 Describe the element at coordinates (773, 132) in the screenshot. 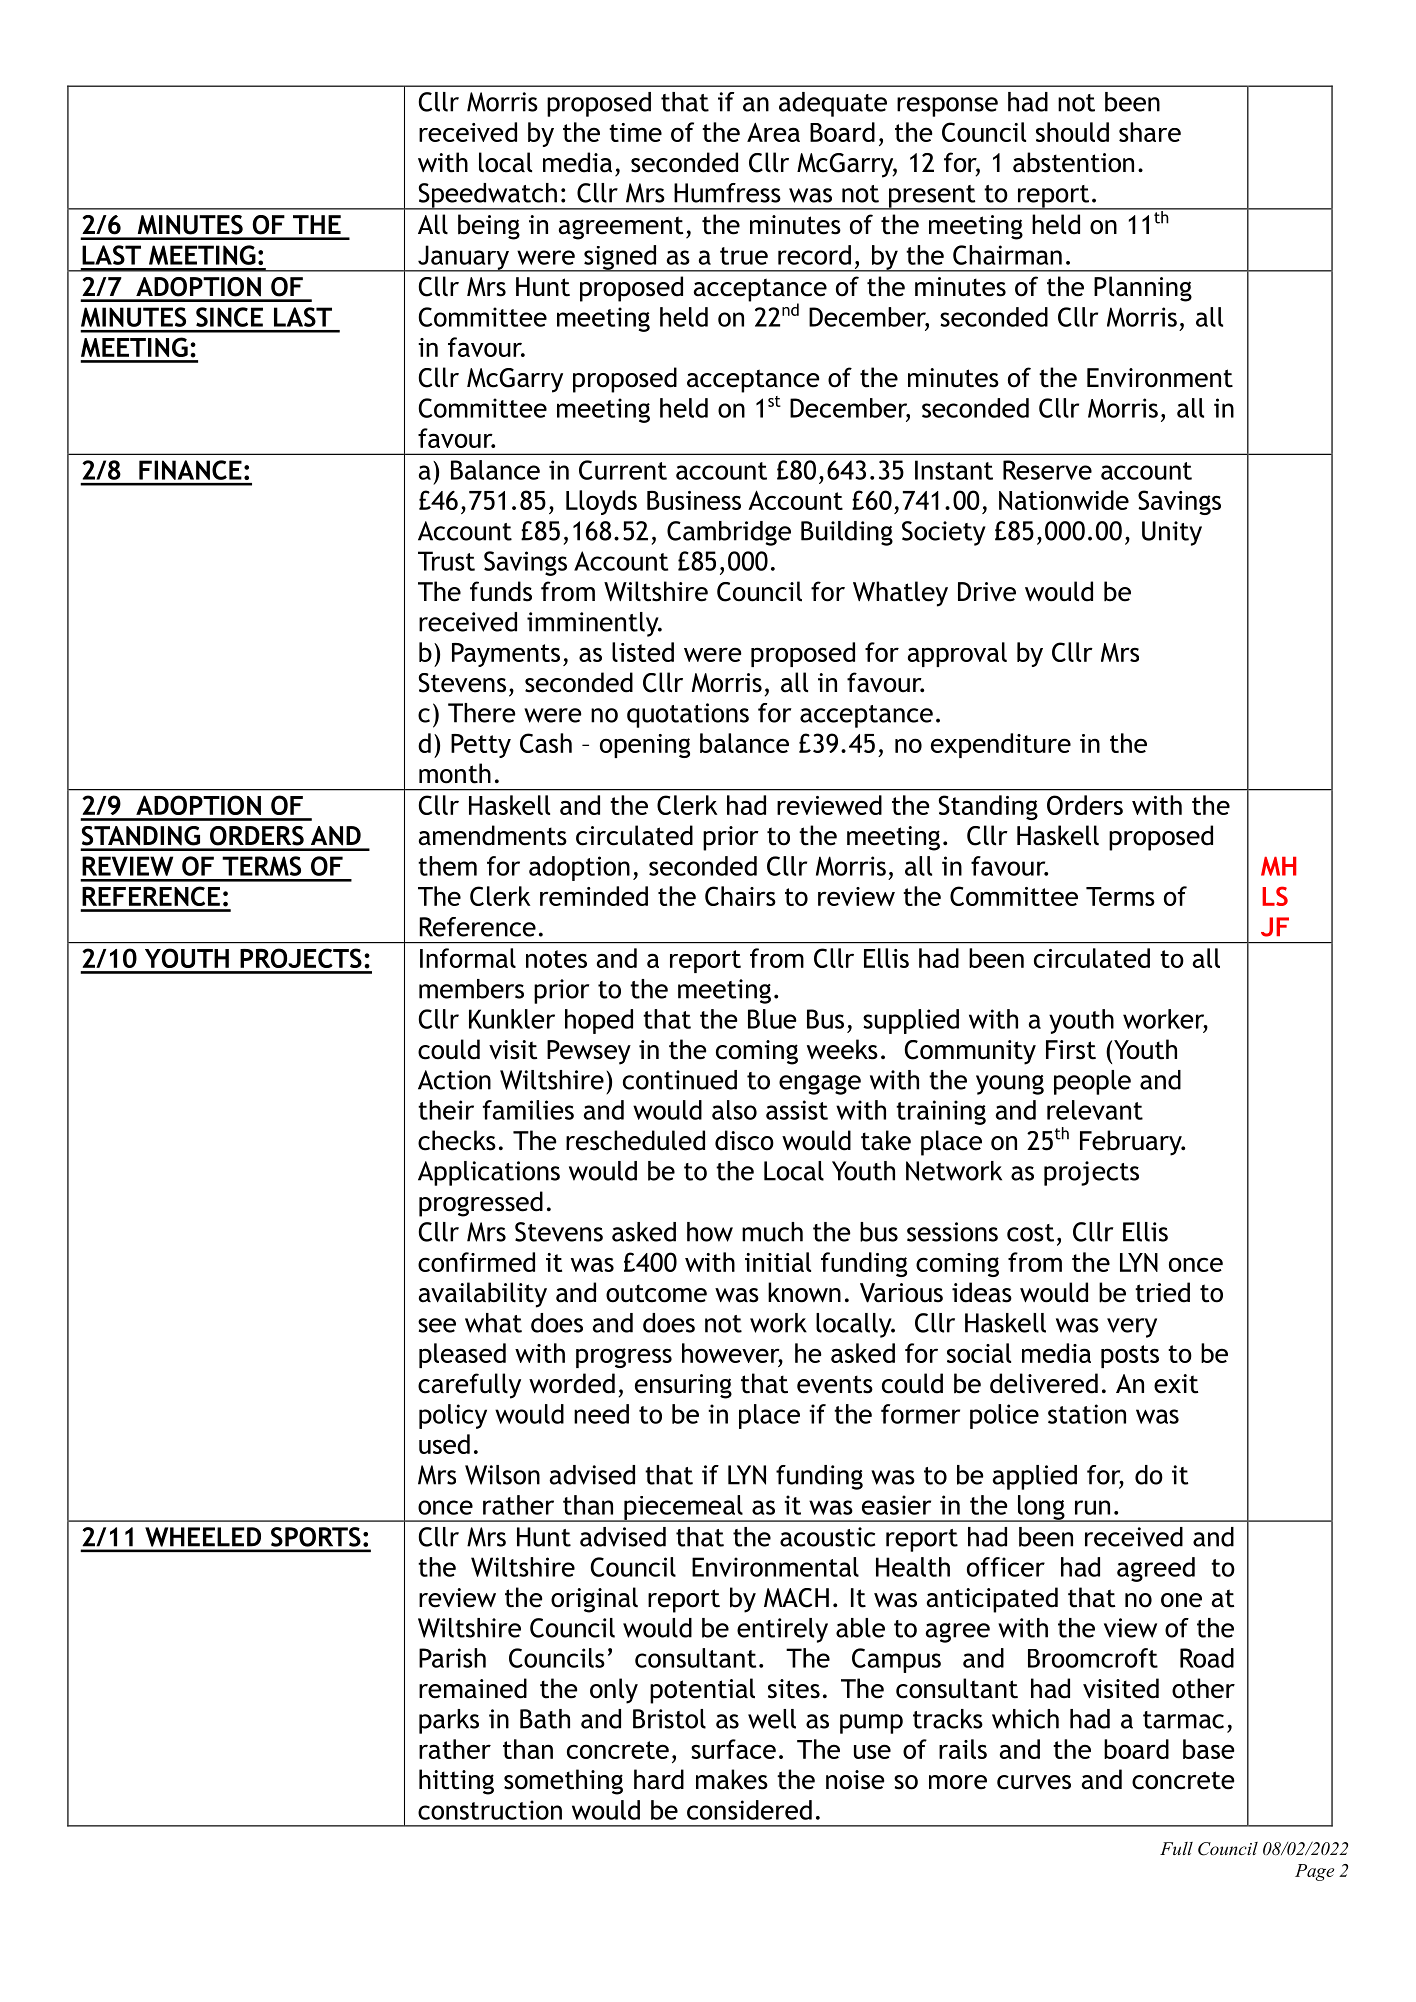

I see `Area` at that location.
